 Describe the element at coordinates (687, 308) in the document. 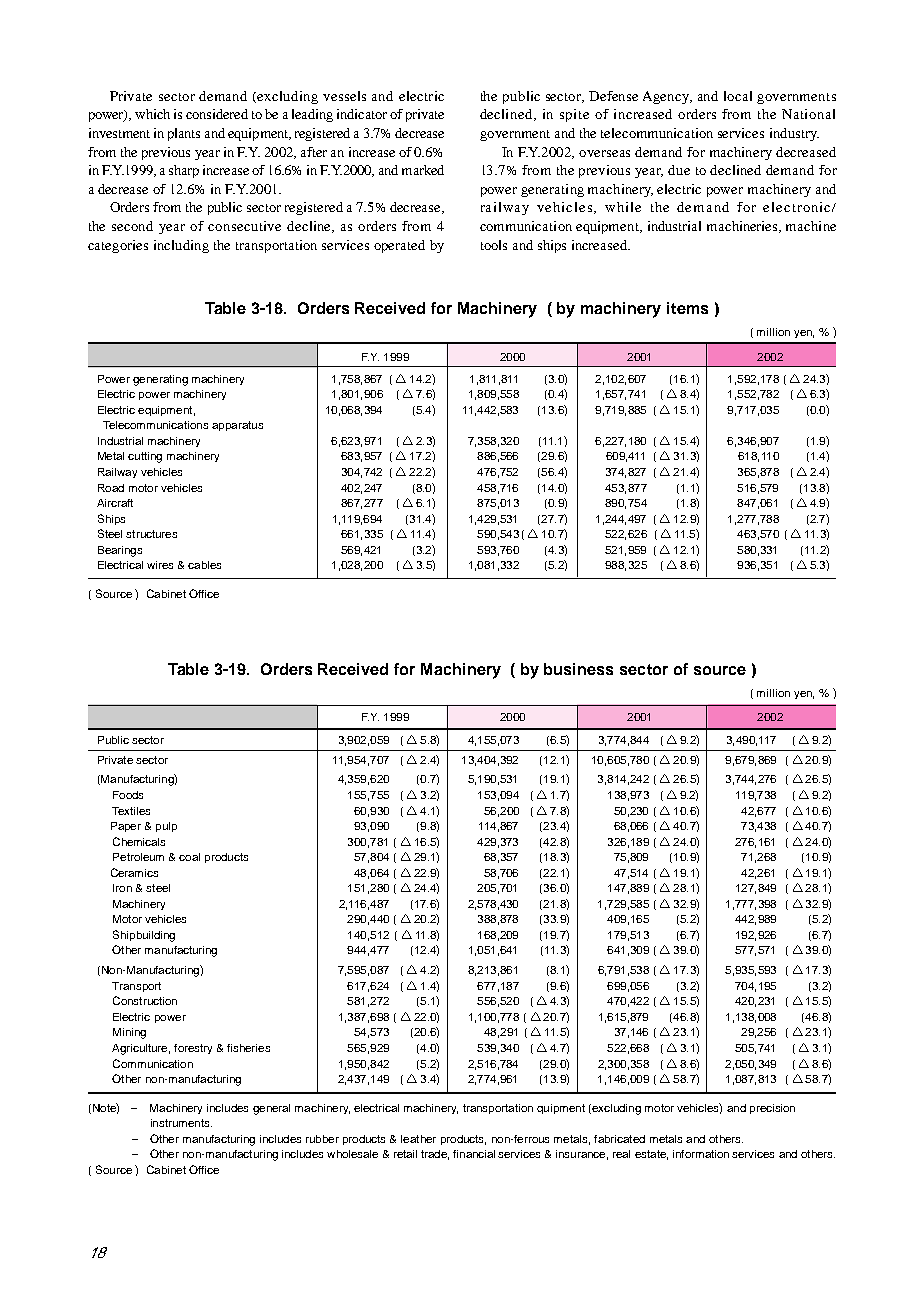

I see `items` at that location.
